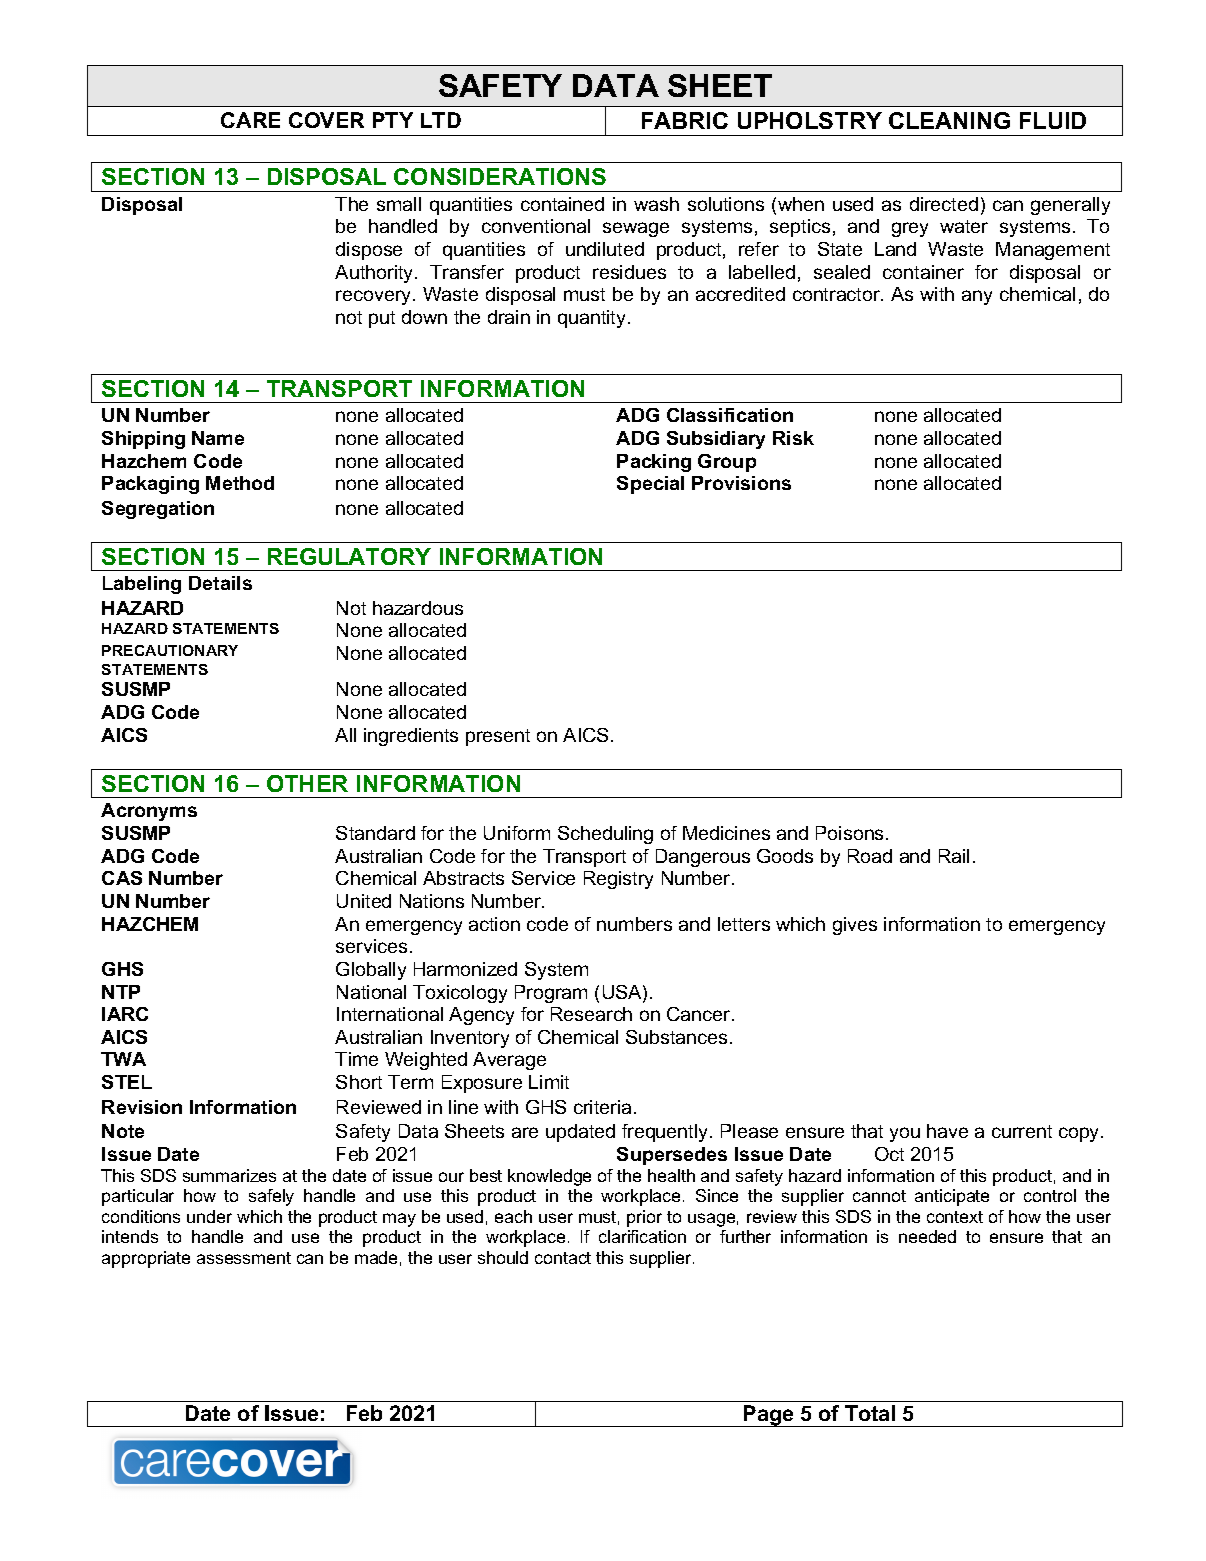  Describe the element at coordinates (250, 120) in the screenshot. I see `CARE` at that location.
